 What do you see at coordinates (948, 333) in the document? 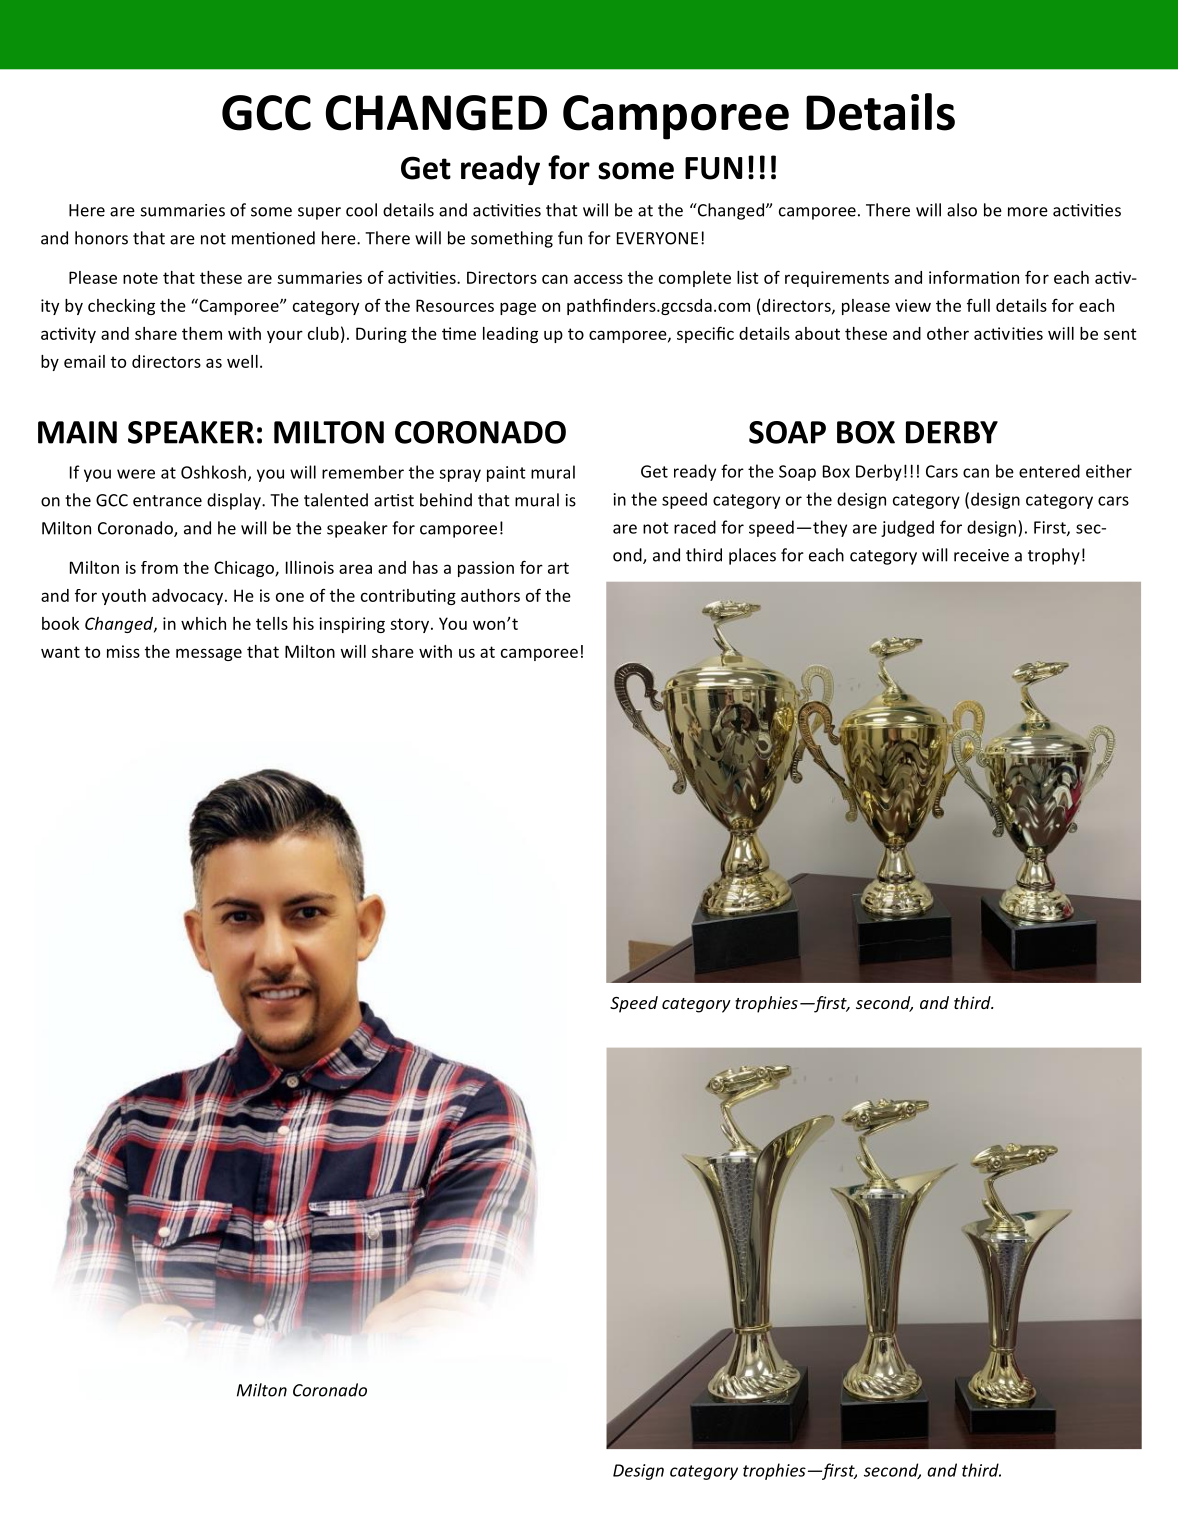
I see `other` at bounding box center [948, 333].
